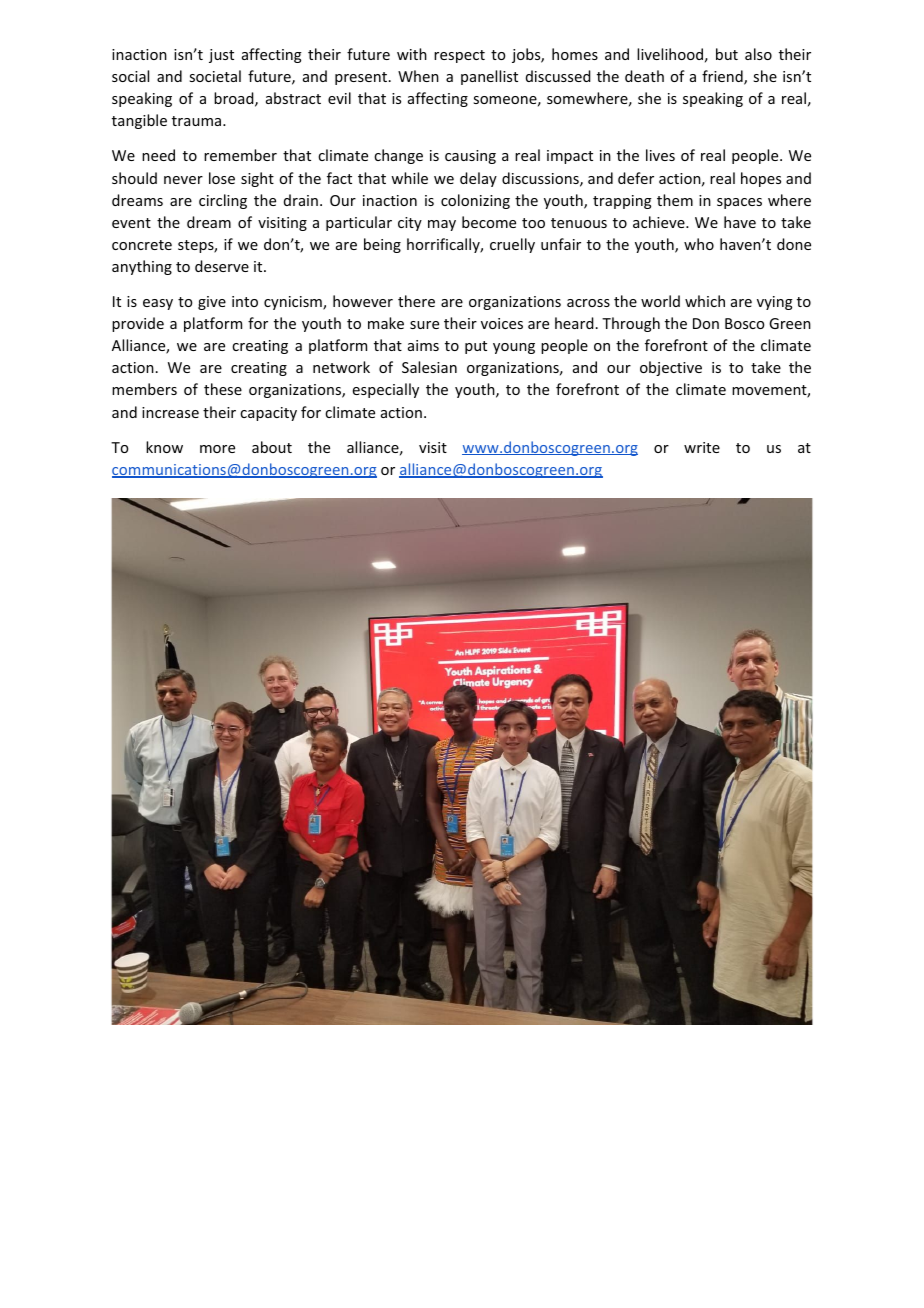 The width and height of the screenshot is (924, 1308). What do you see at coordinates (240, 155) in the screenshot?
I see `remember` at bounding box center [240, 155].
